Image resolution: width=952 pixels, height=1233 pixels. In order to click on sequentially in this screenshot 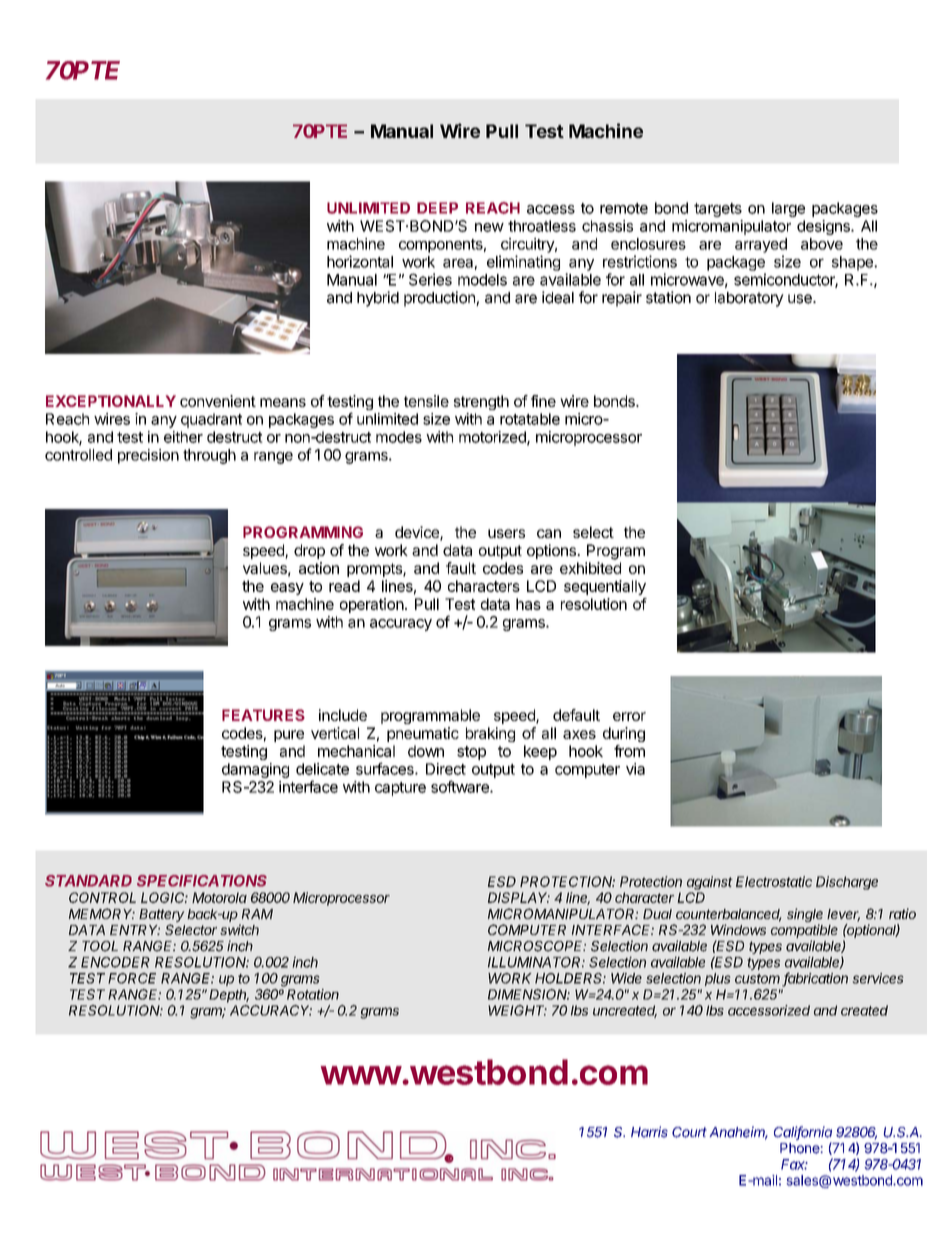, I will do `click(605, 587)`.
